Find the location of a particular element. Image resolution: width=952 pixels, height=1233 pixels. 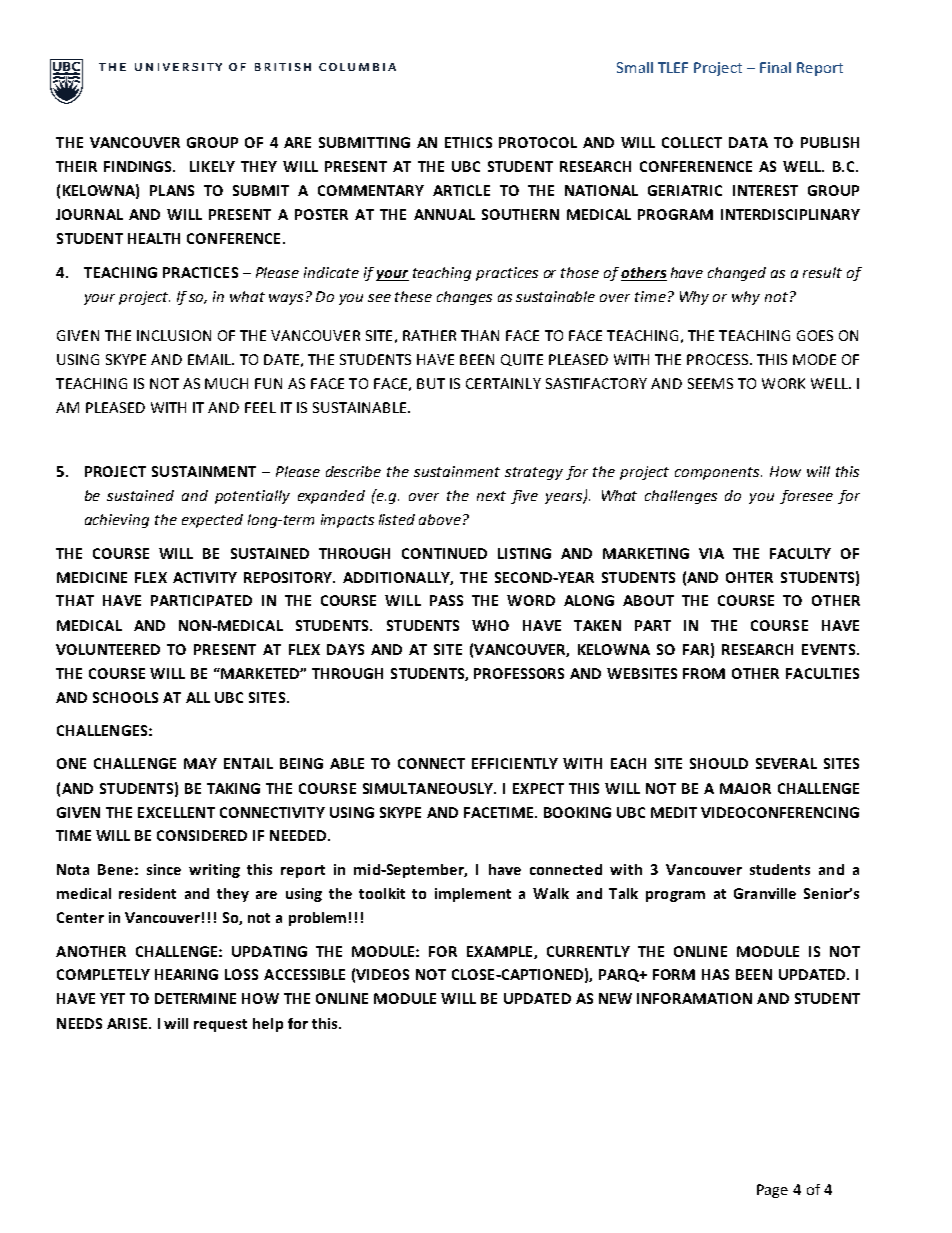

VOLUNTEERED is located at coordinates (108, 649).
